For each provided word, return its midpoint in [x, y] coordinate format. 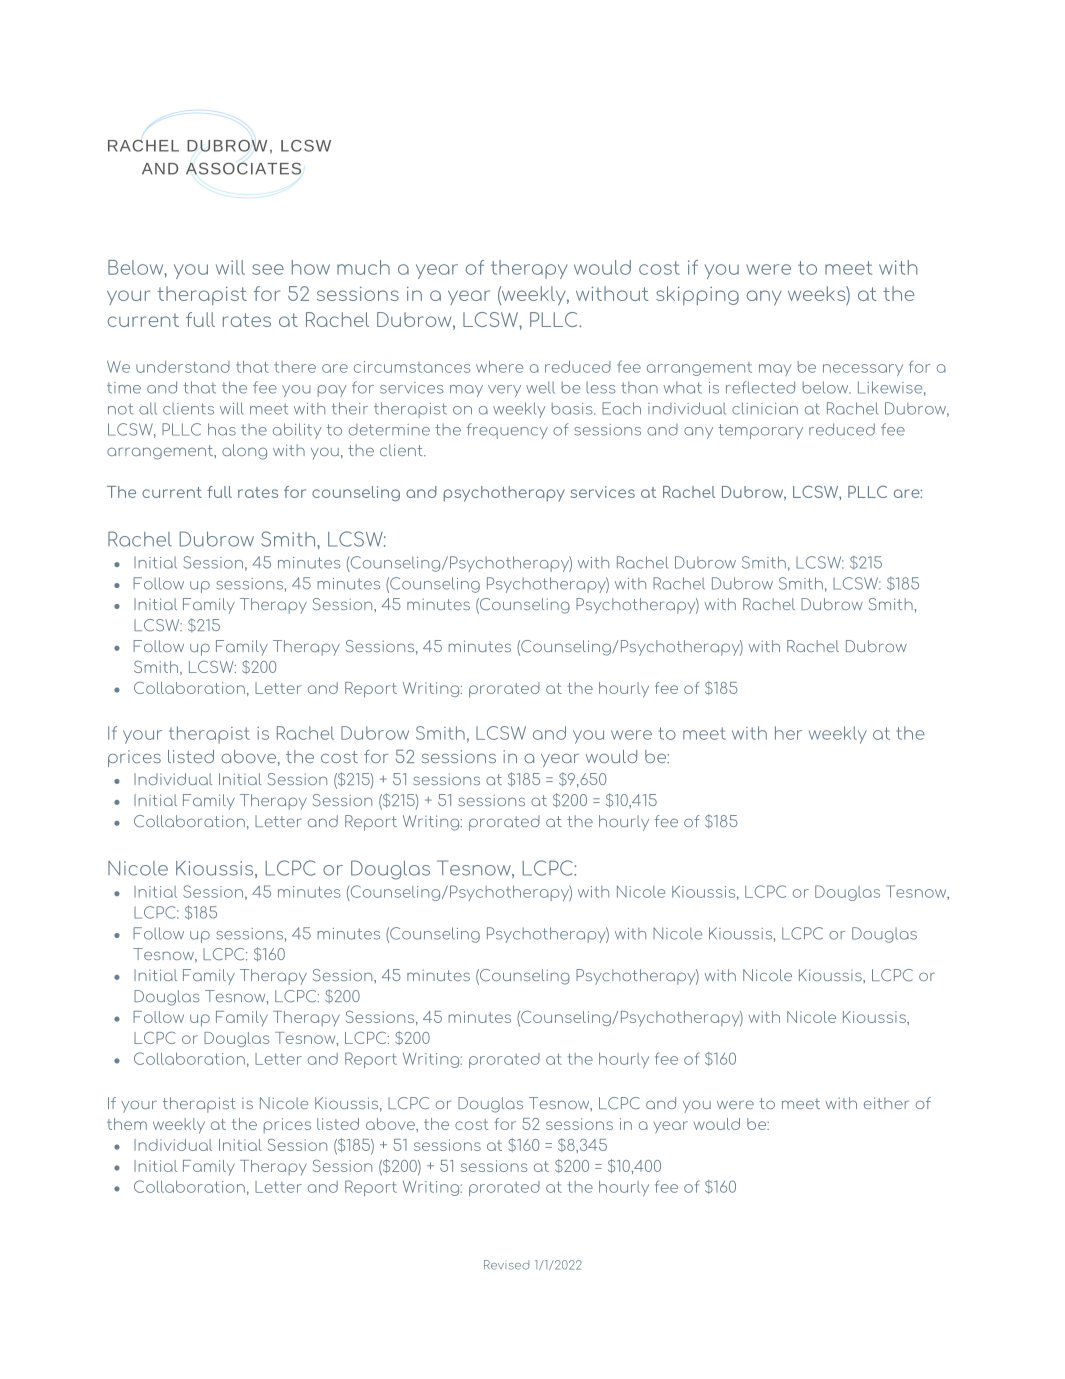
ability [297, 431]
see [268, 269]
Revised [506, 1265]
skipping [697, 295]
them [127, 1124]
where [499, 367]
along [244, 452]
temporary [760, 431]
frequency [507, 431]
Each [621, 408]
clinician [765, 408]
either [886, 1103]
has [222, 429]
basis [573, 408]
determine [389, 430]
